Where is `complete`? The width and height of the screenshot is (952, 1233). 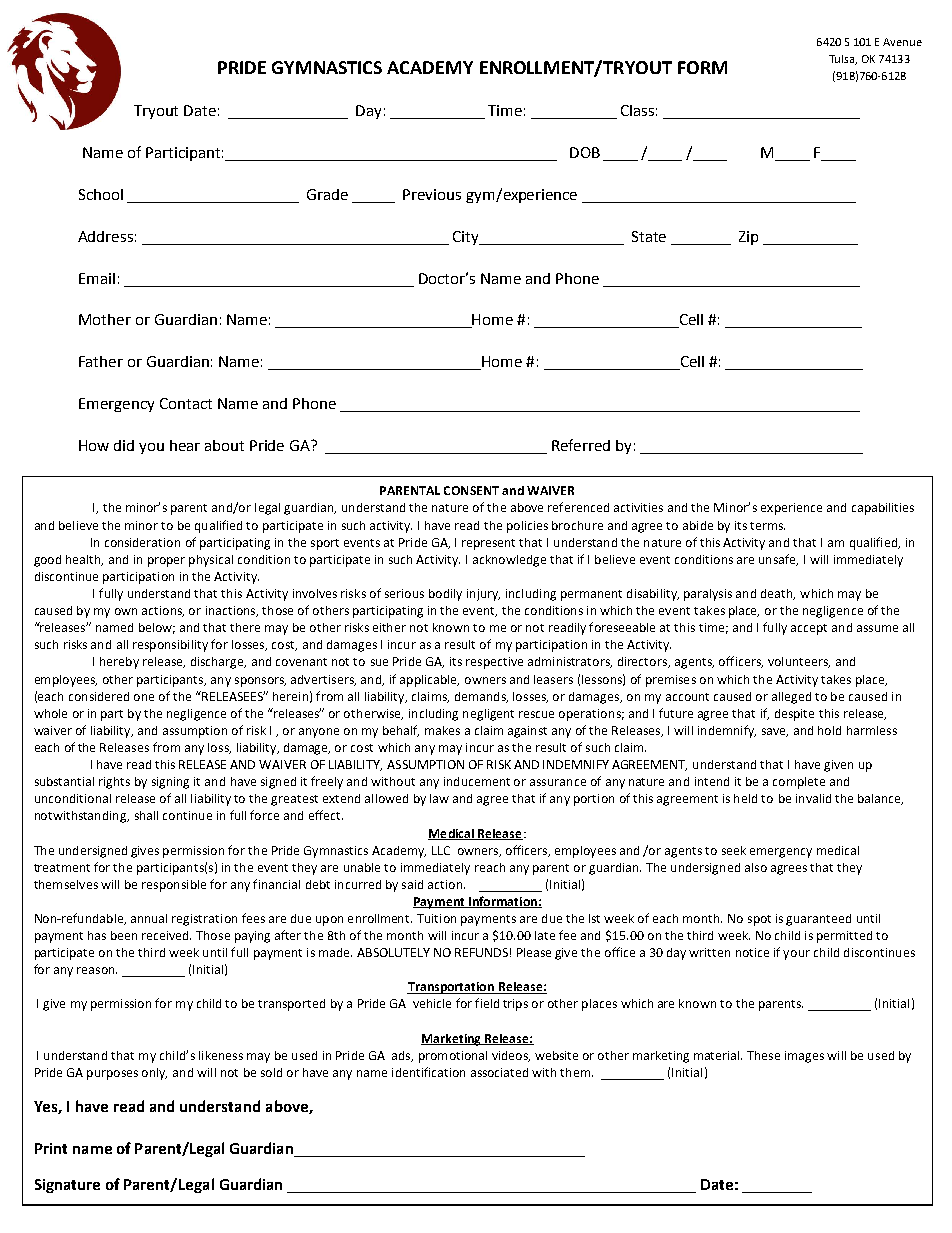
complete is located at coordinates (799, 783).
